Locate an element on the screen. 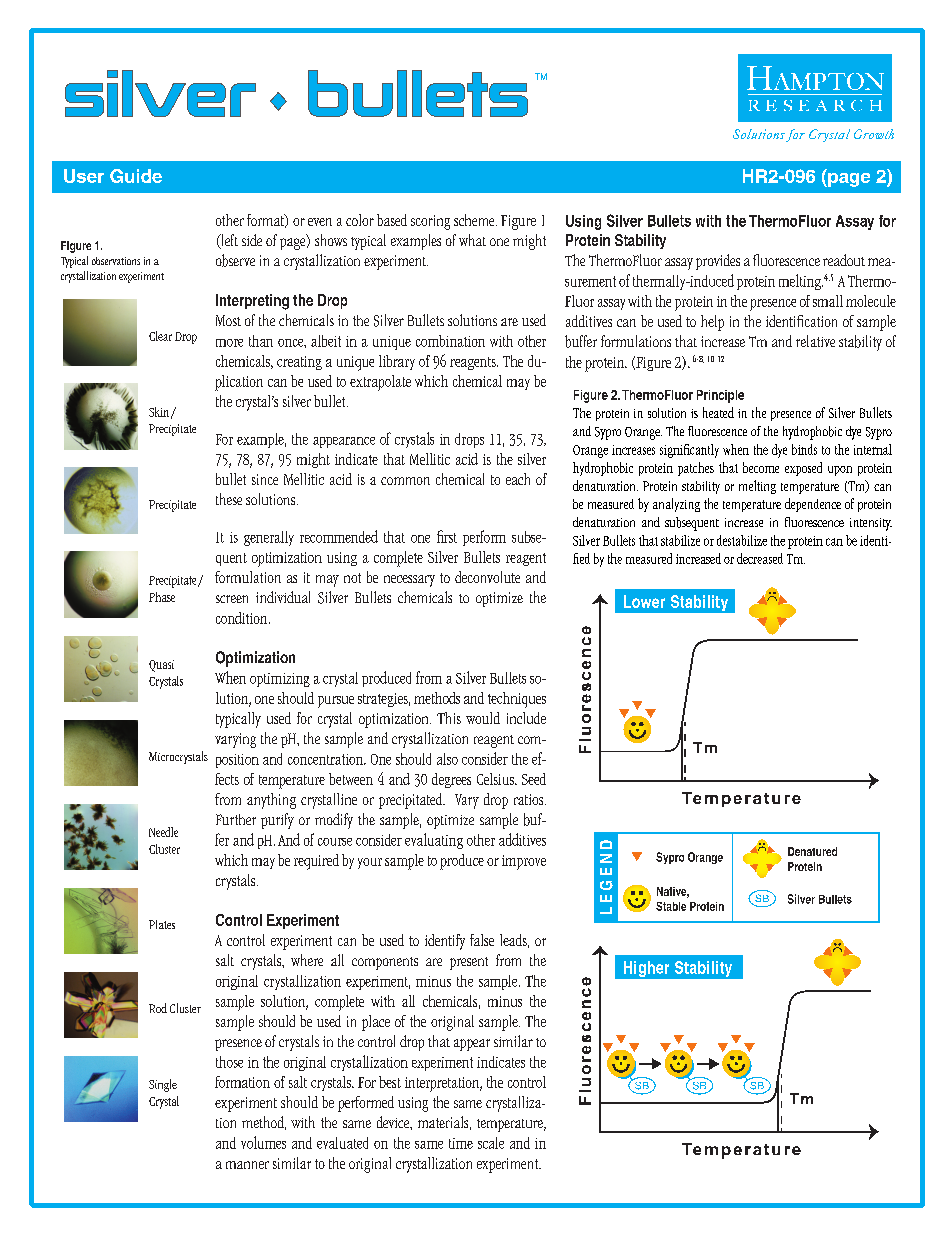 This screenshot has width=952, height=1233. scale is located at coordinates (491, 1143).
